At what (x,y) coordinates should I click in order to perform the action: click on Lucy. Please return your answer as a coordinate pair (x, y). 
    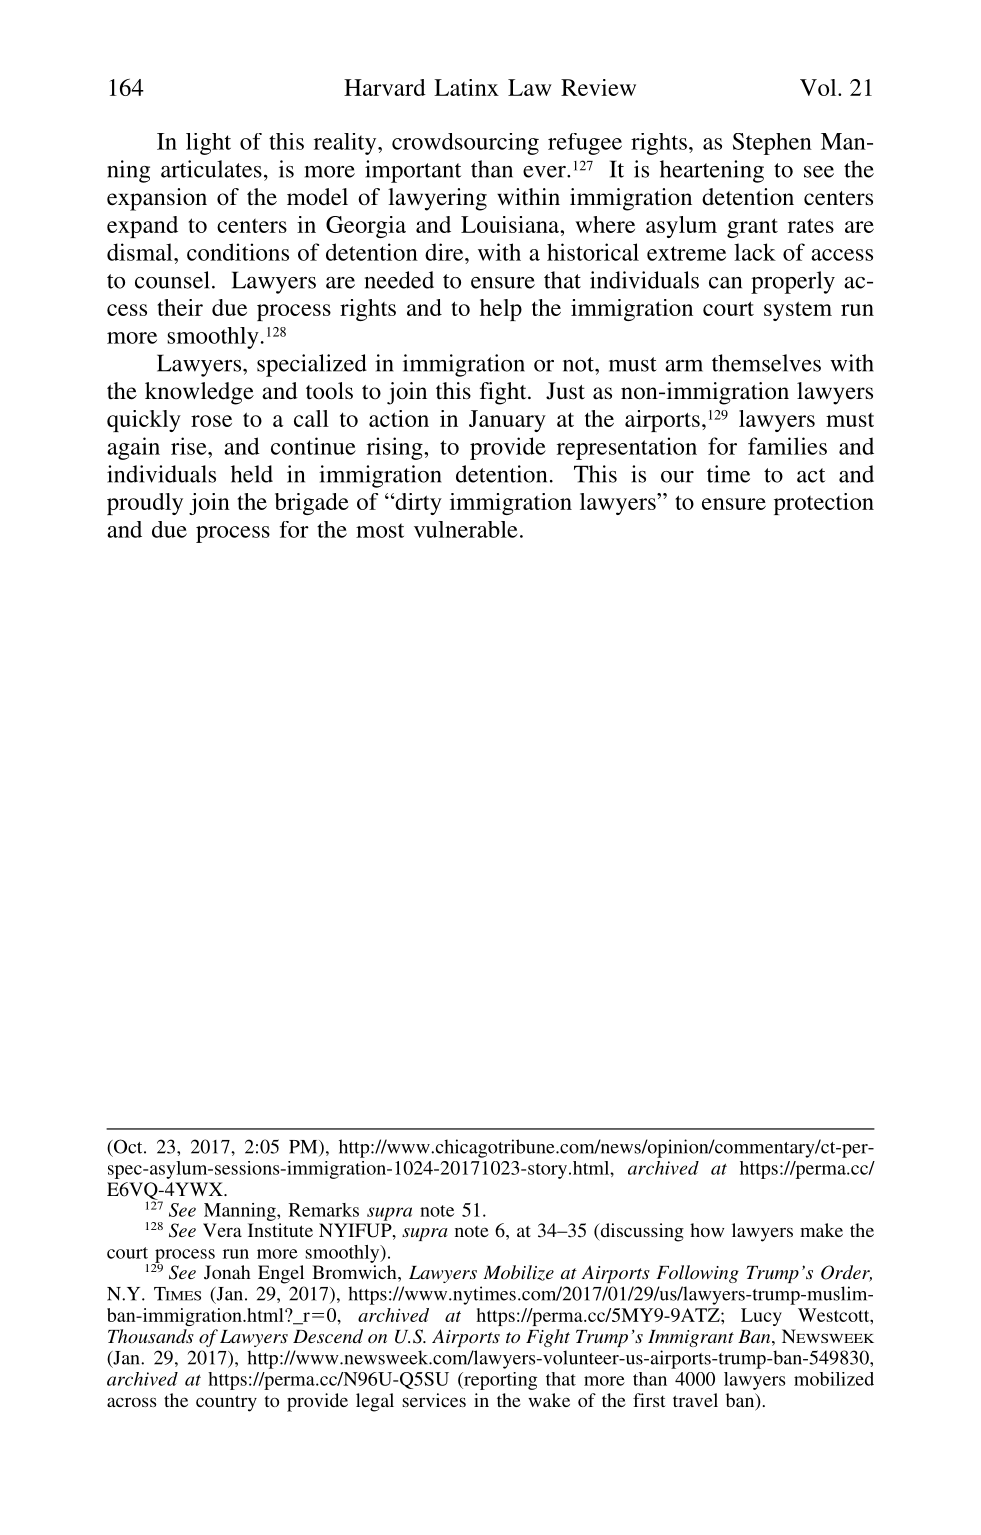
    Looking at the image, I should click on (761, 1317).
